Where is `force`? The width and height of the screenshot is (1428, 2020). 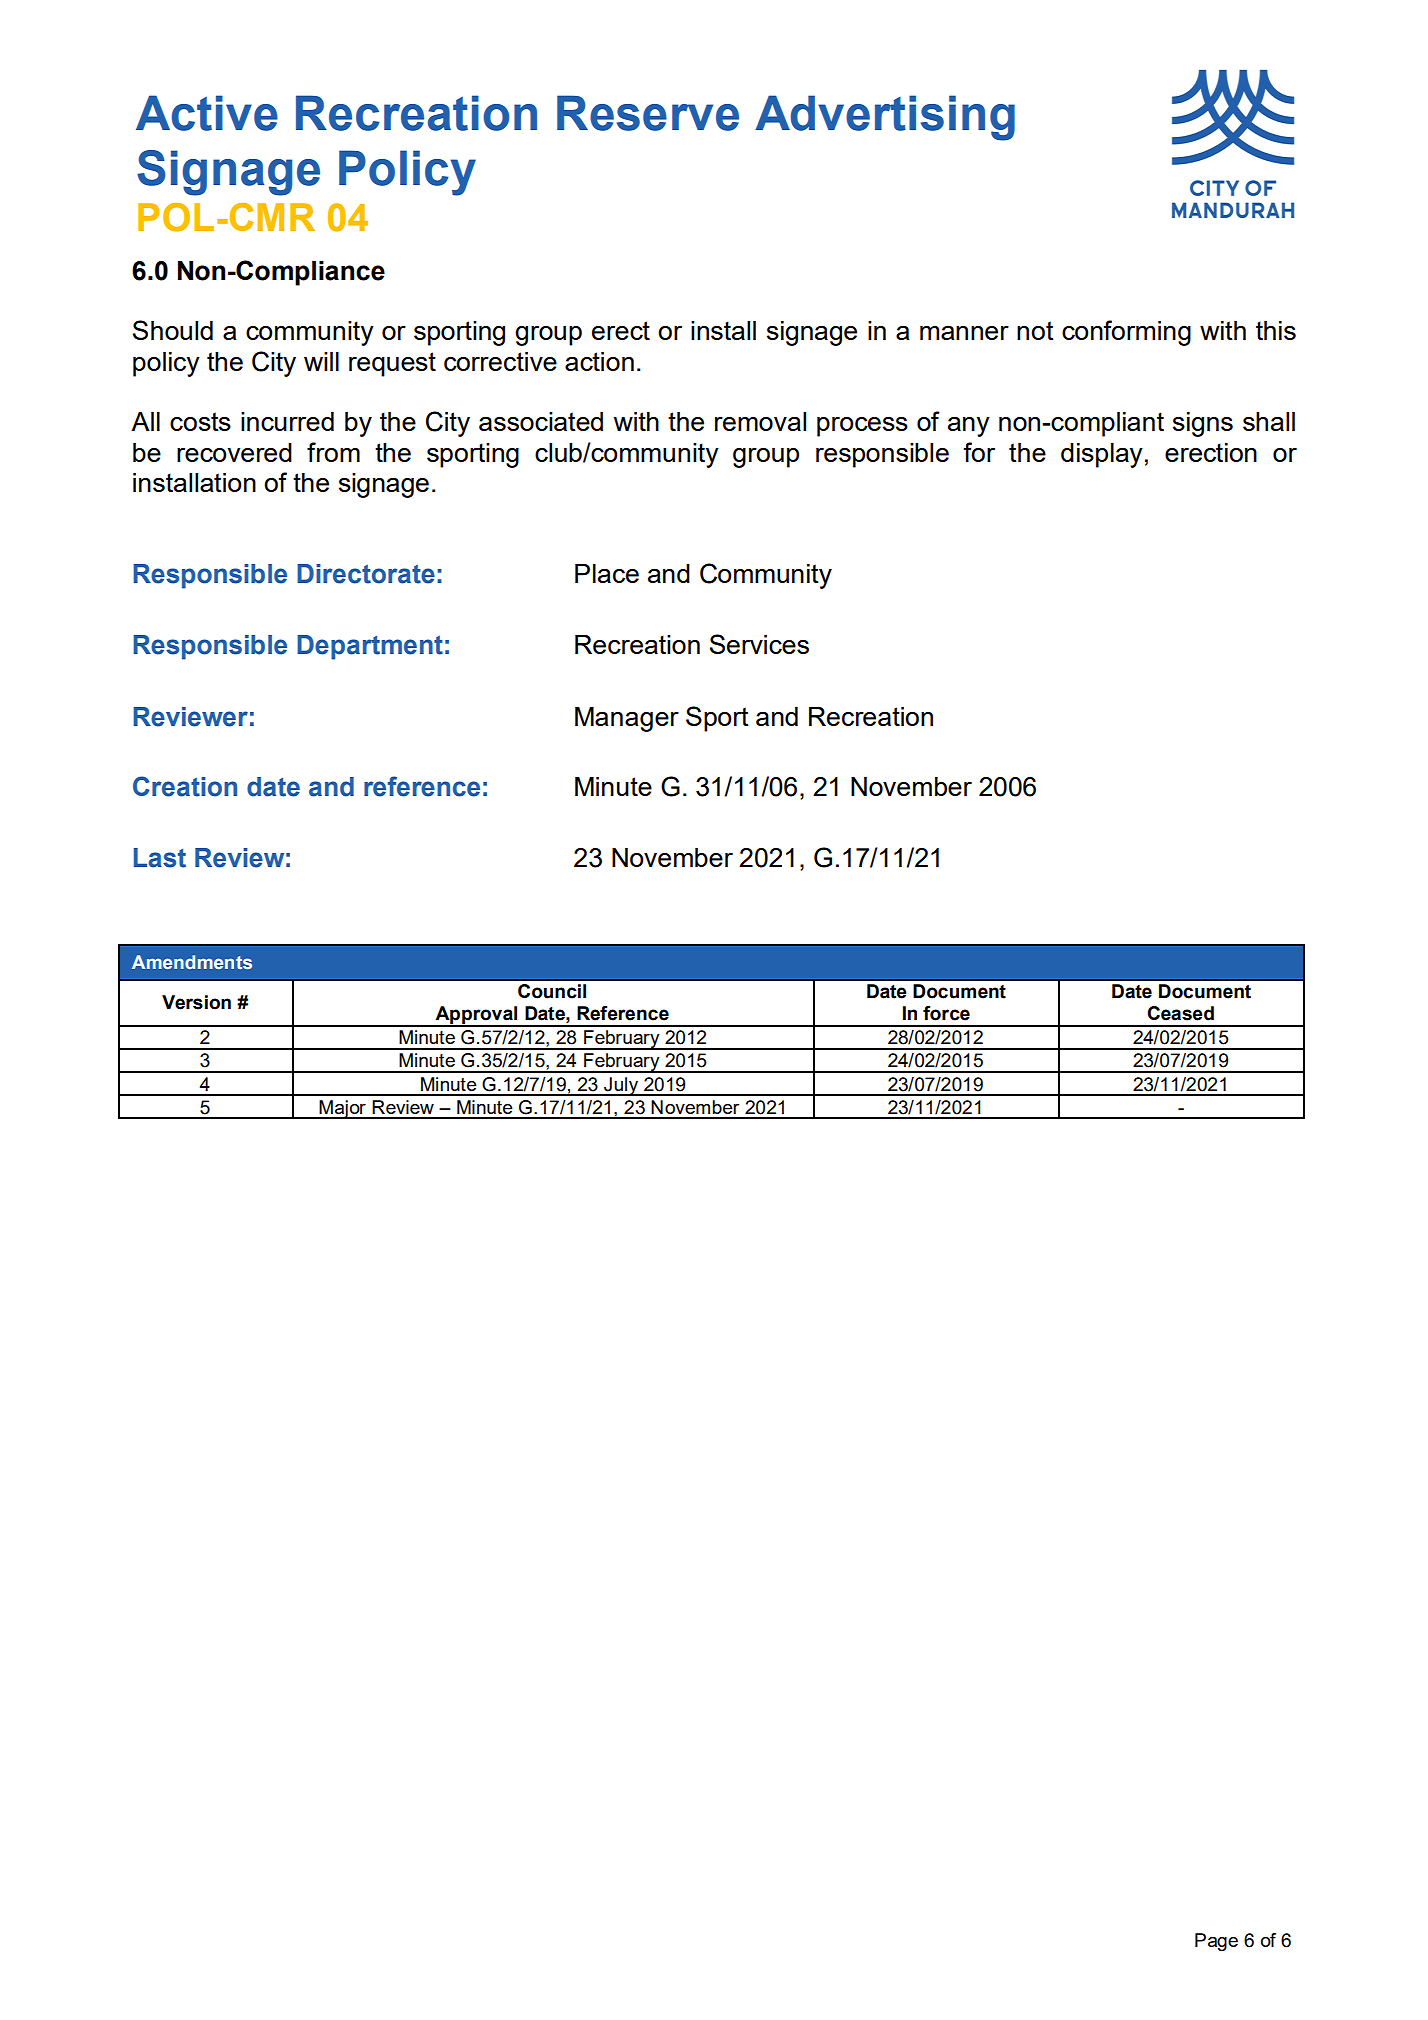 force is located at coordinates (946, 1013).
